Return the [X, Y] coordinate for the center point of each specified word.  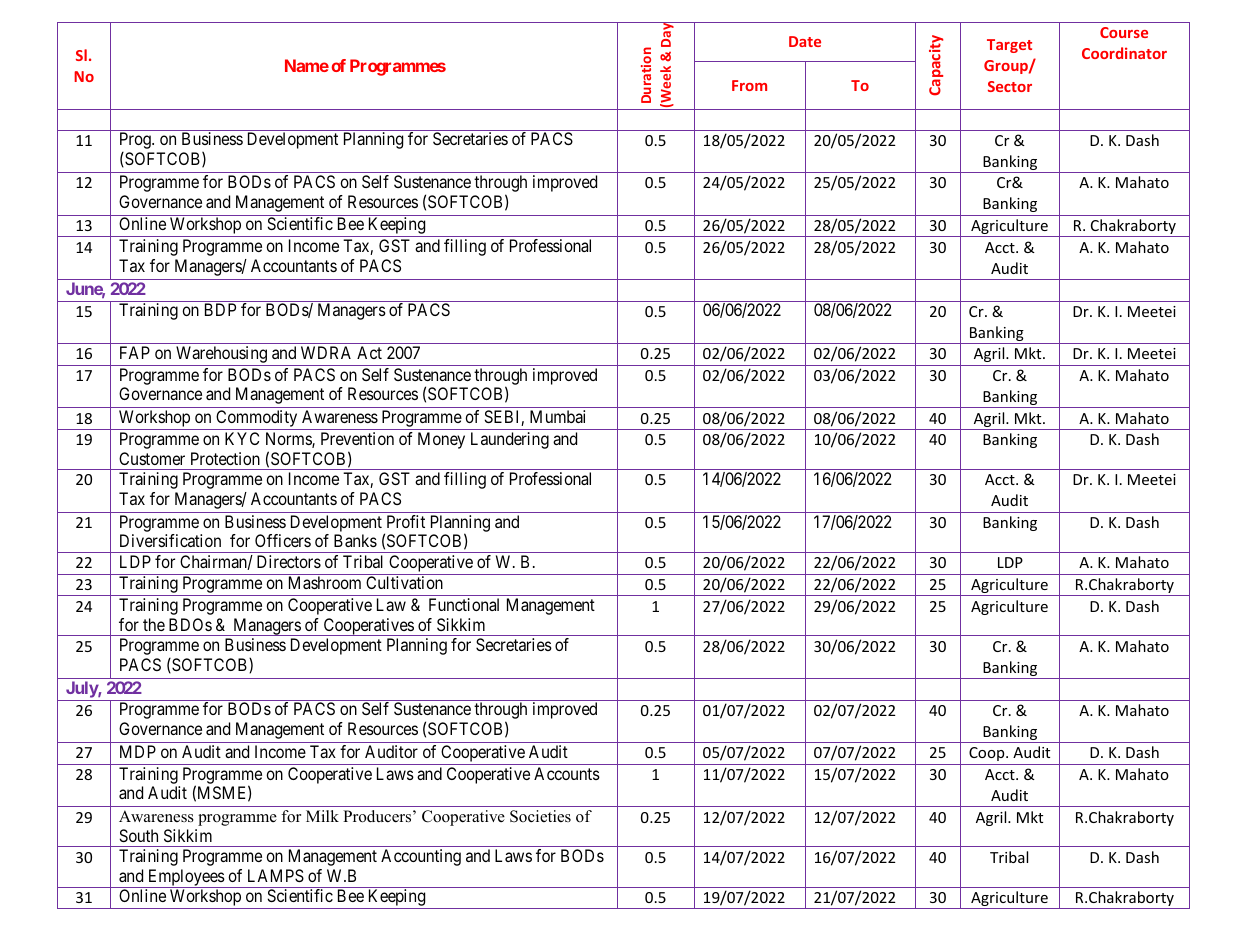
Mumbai [557, 416]
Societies [540, 816]
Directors [289, 561]
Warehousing [221, 356]
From [749, 85]
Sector [1010, 86]
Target [1009, 46]
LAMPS [276, 875]
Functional [464, 604]
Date [805, 41]
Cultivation [404, 582]
